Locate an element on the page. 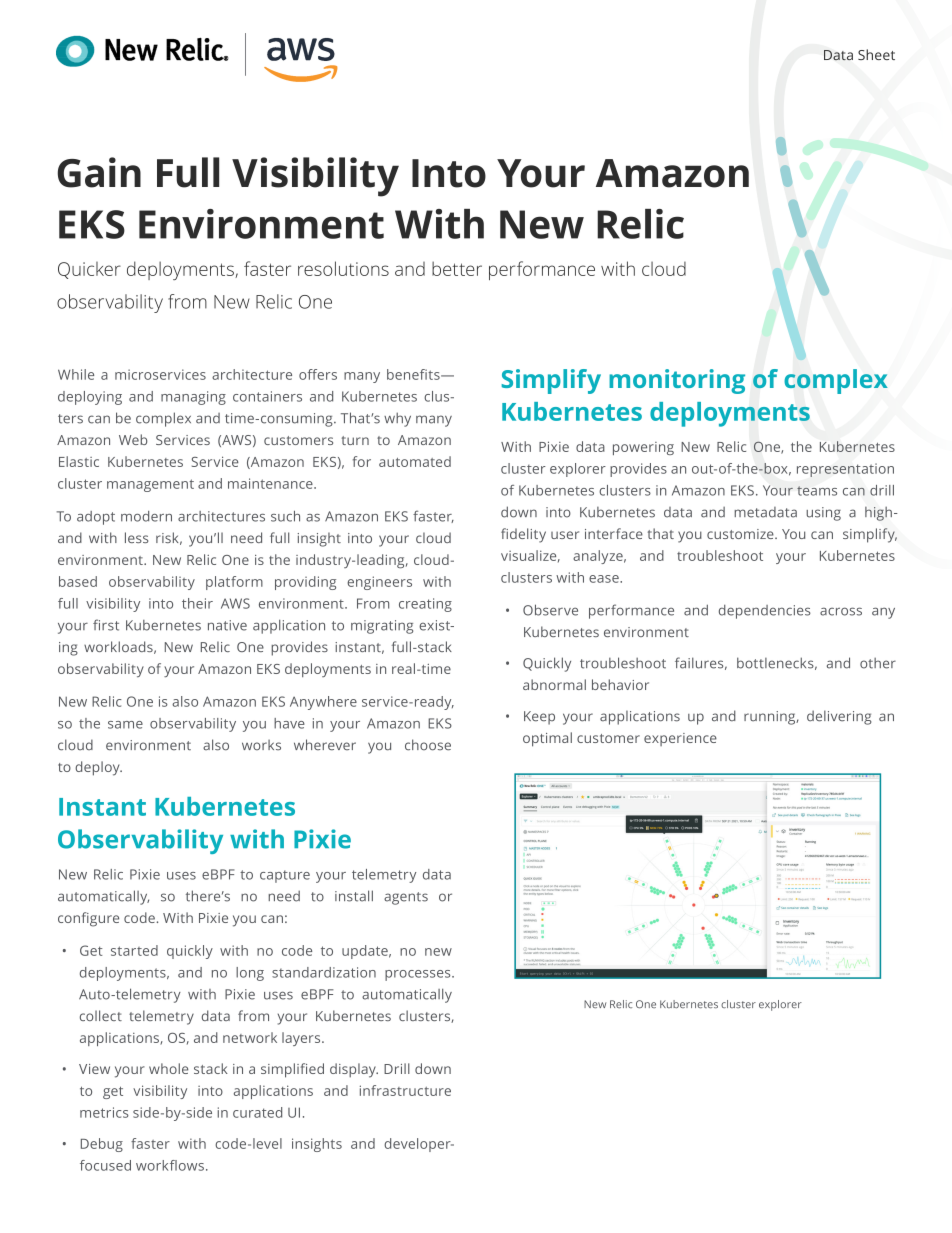  dependencies is located at coordinates (765, 612).
